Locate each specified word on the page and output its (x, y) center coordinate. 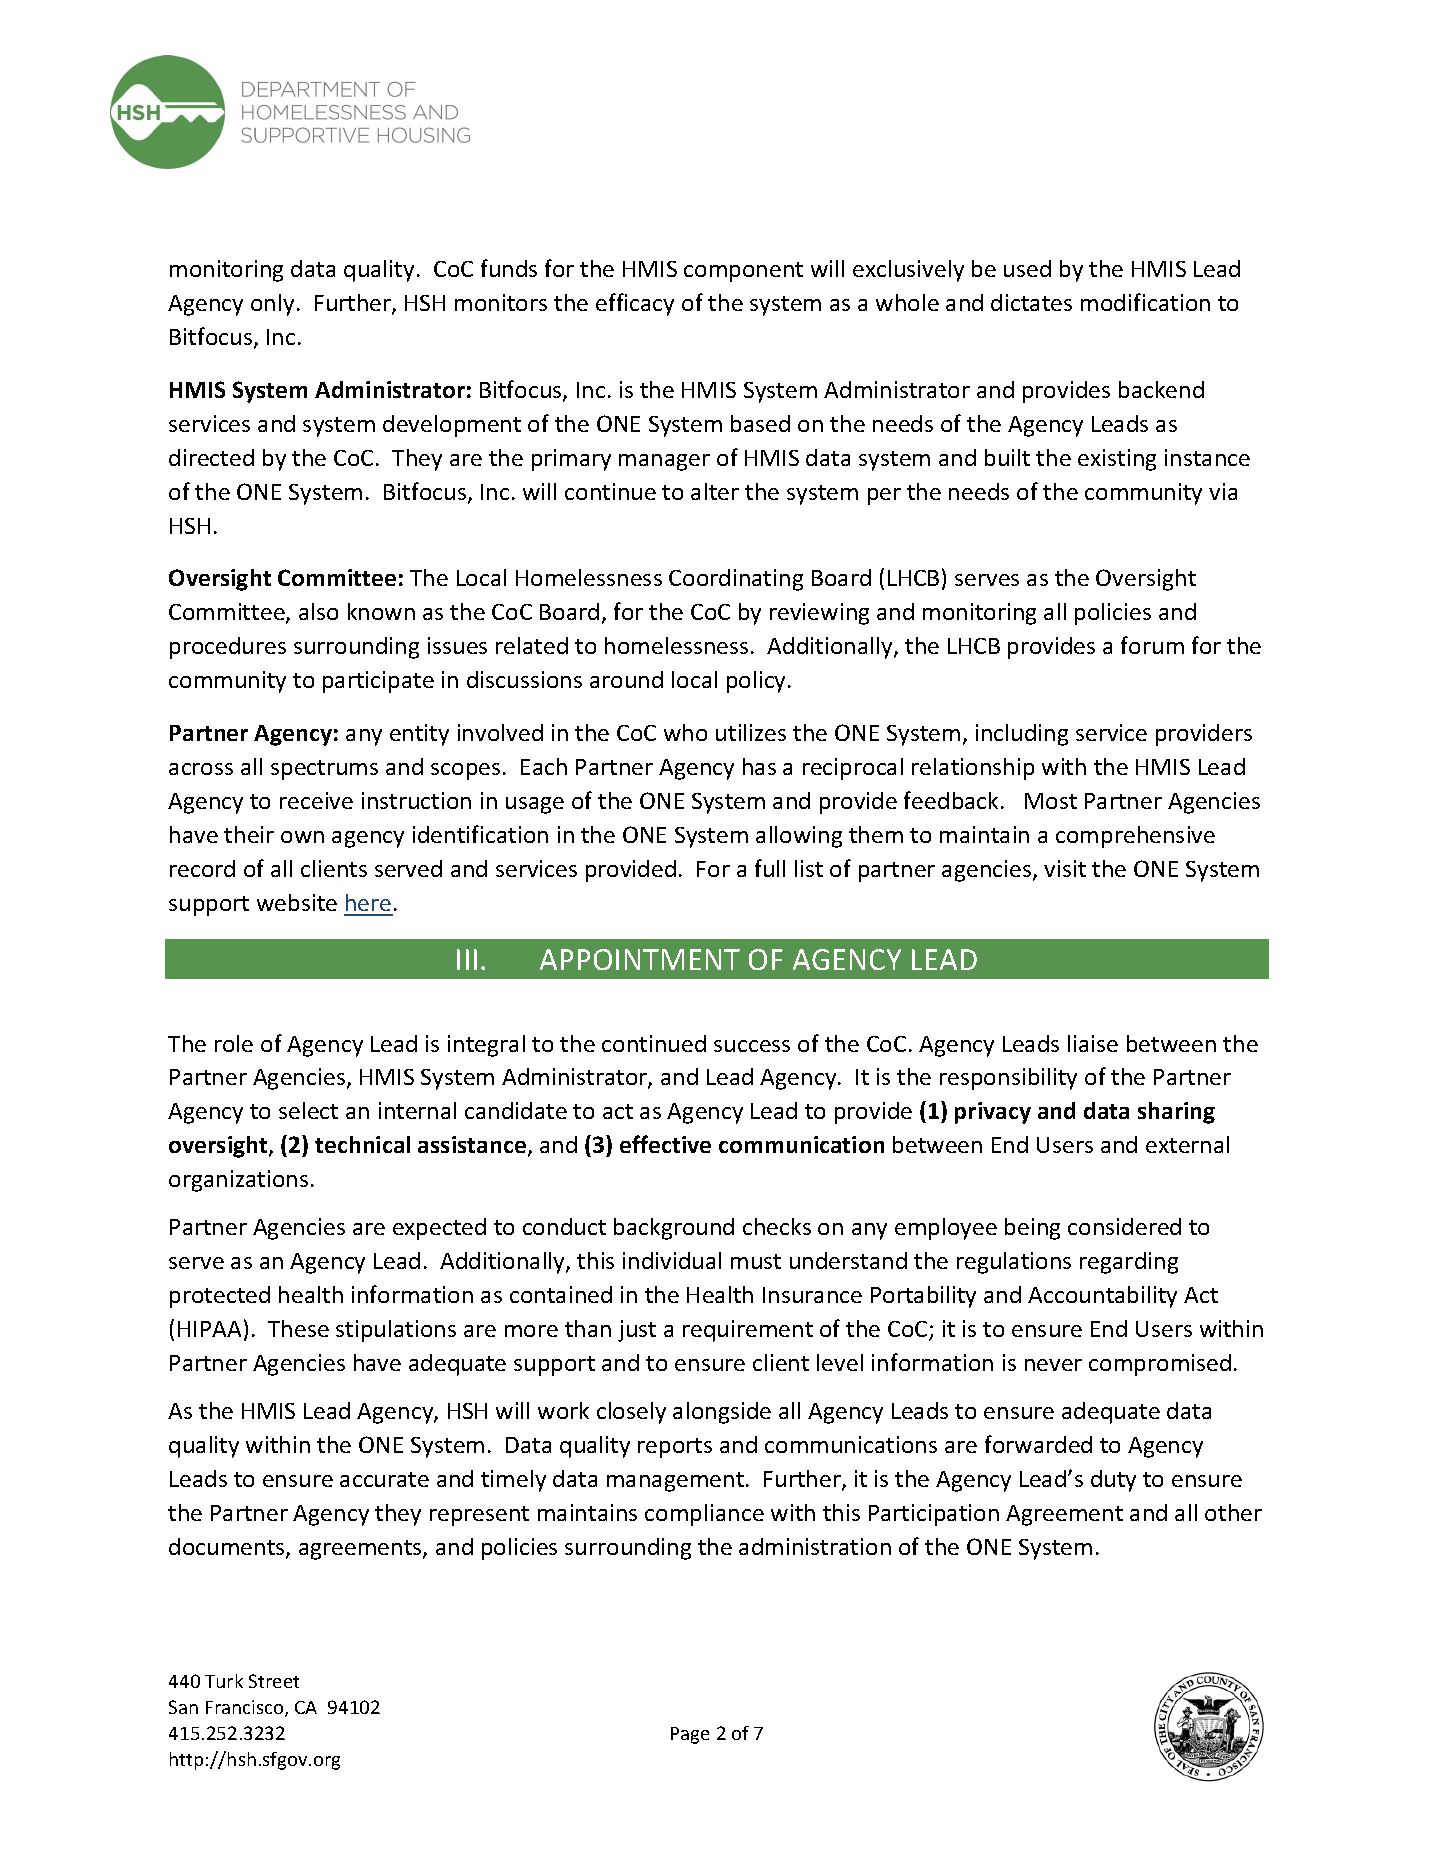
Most (1051, 801)
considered (1124, 1226)
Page (690, 1735)
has (759, 766)
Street (274, 1681)
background (674, 1229)
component (743, 272)
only (272, 305)
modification (1145, 302)
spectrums (324, 770)
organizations (238, 1181)
